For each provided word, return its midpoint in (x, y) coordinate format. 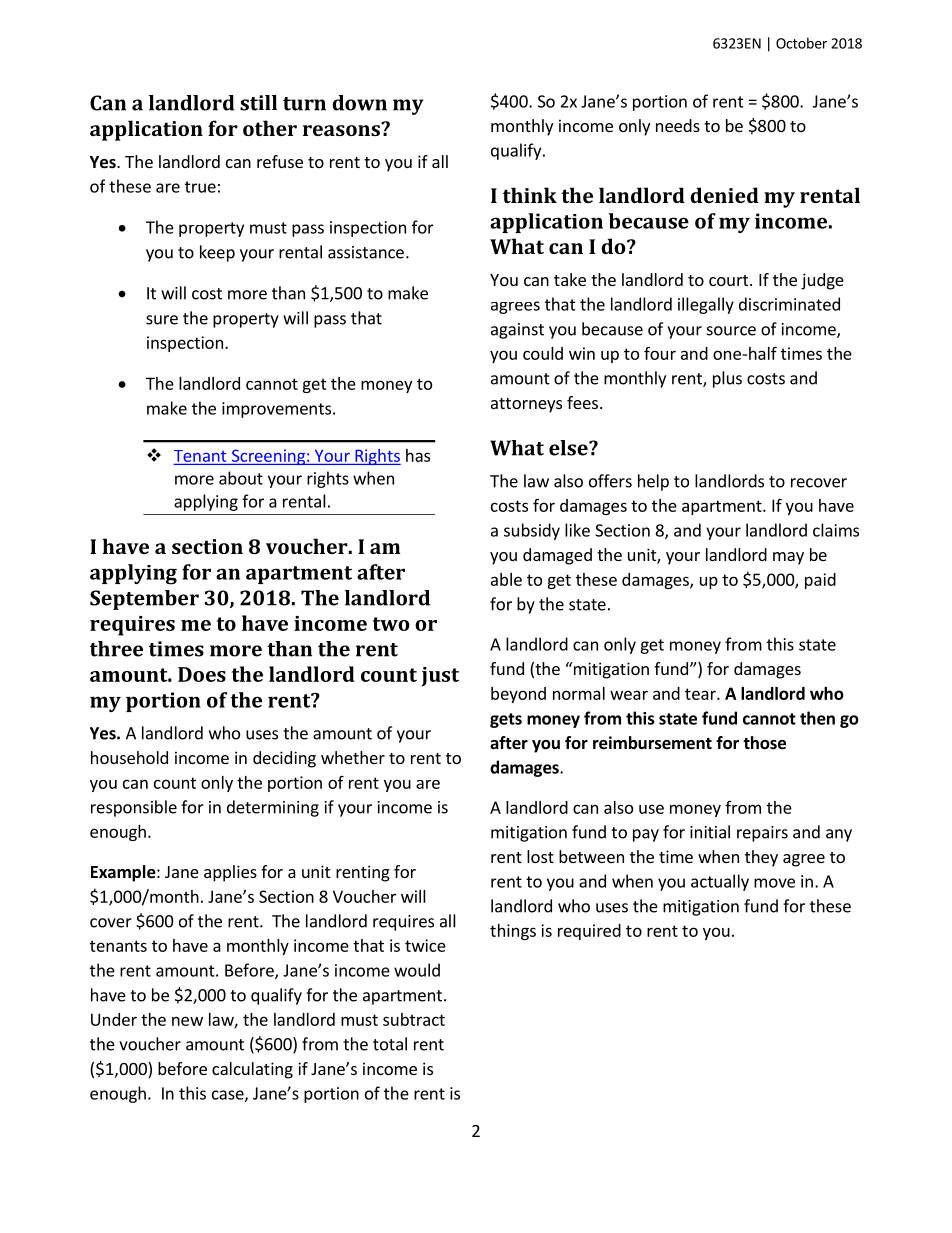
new (187, 1021)
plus (727, 379)
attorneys (526, 405)
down (359, 103)
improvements (278, 410)
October (801, 43)
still (258, 103)
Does (202, 674)
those (764, 743)
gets (506, 720)
